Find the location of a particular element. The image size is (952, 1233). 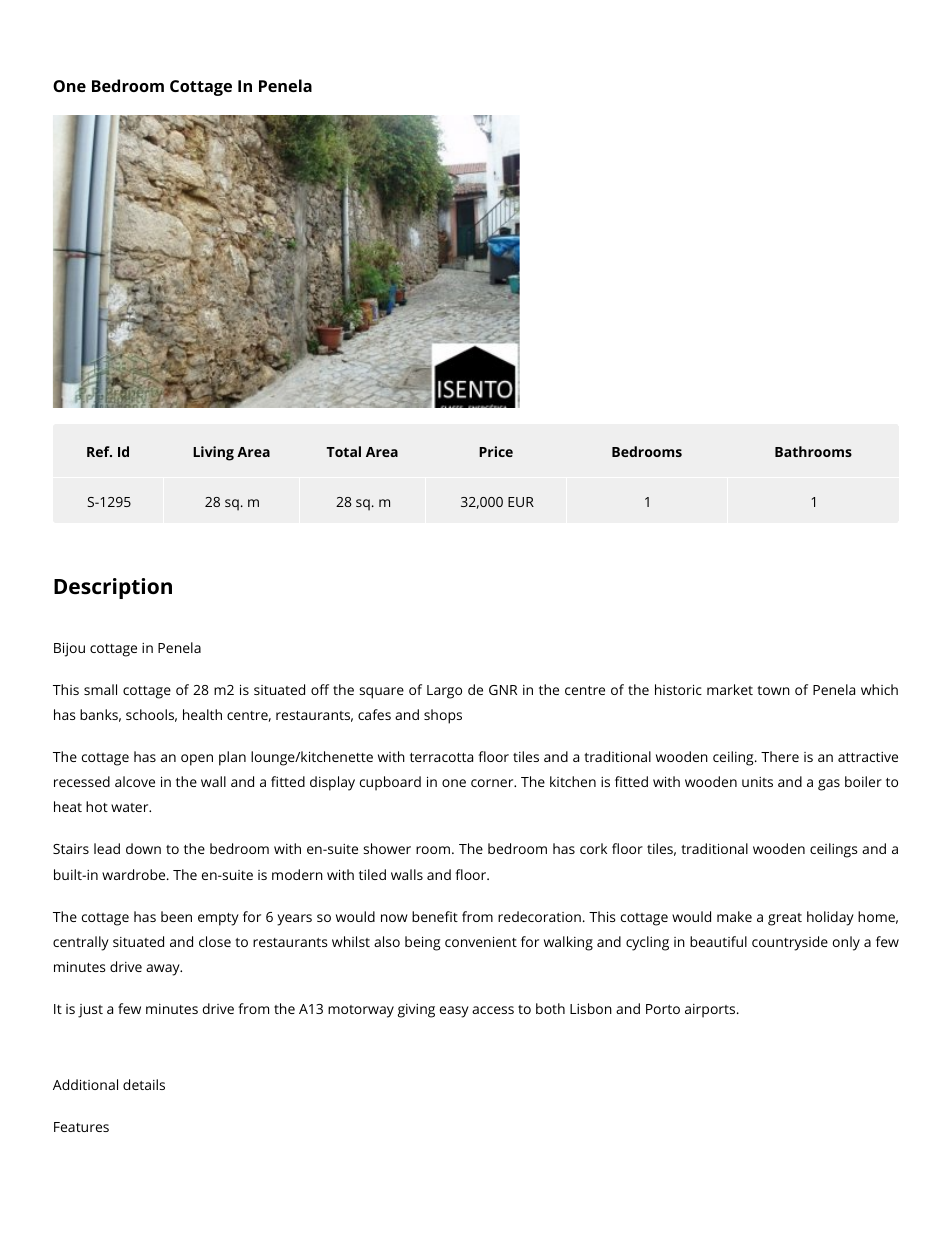

terracotta is located at coordinates (441, 757).
